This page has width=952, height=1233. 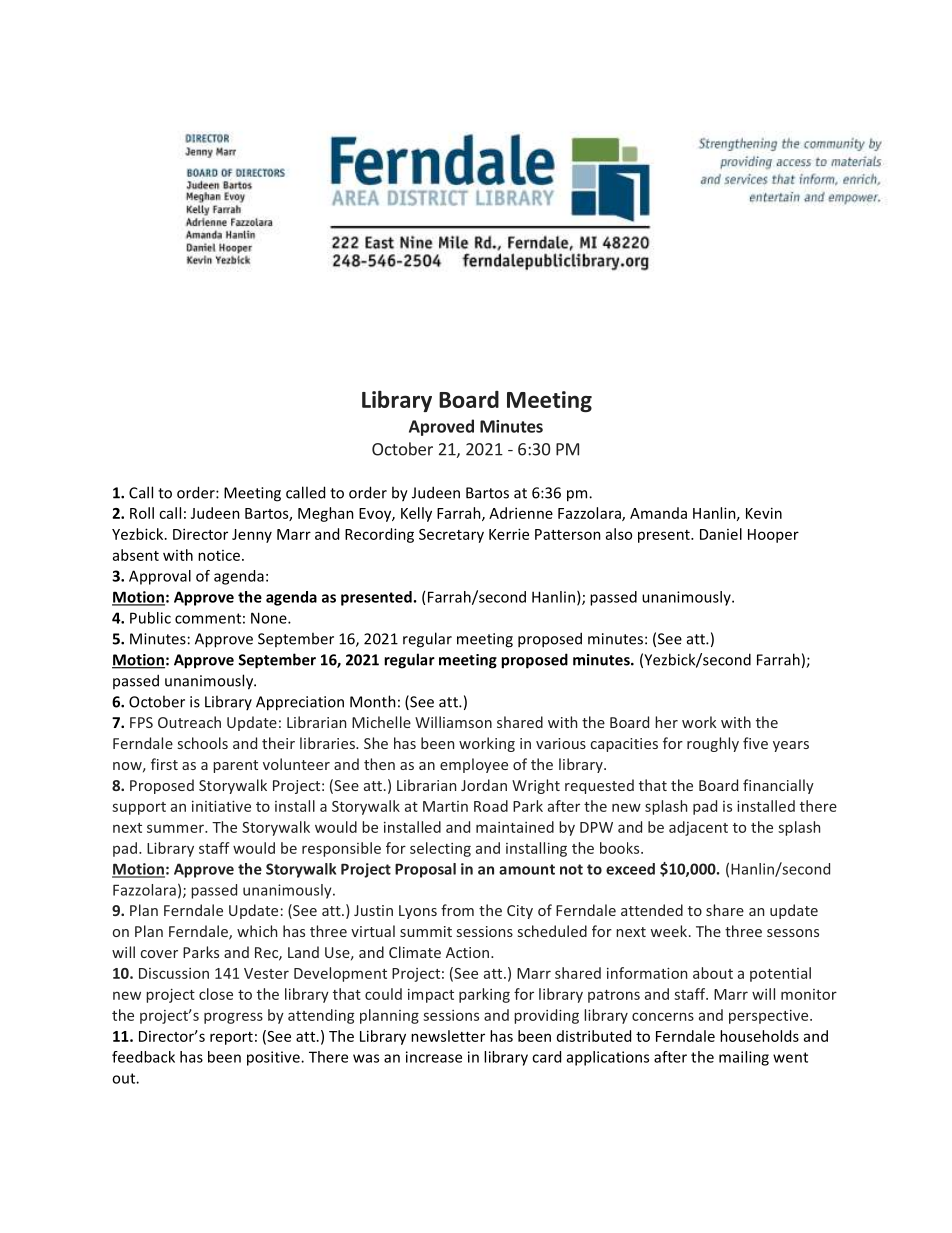 What do you see at coordinates (341, 849) in the page?
I see `responsible` at bounding box center [341, 849].
